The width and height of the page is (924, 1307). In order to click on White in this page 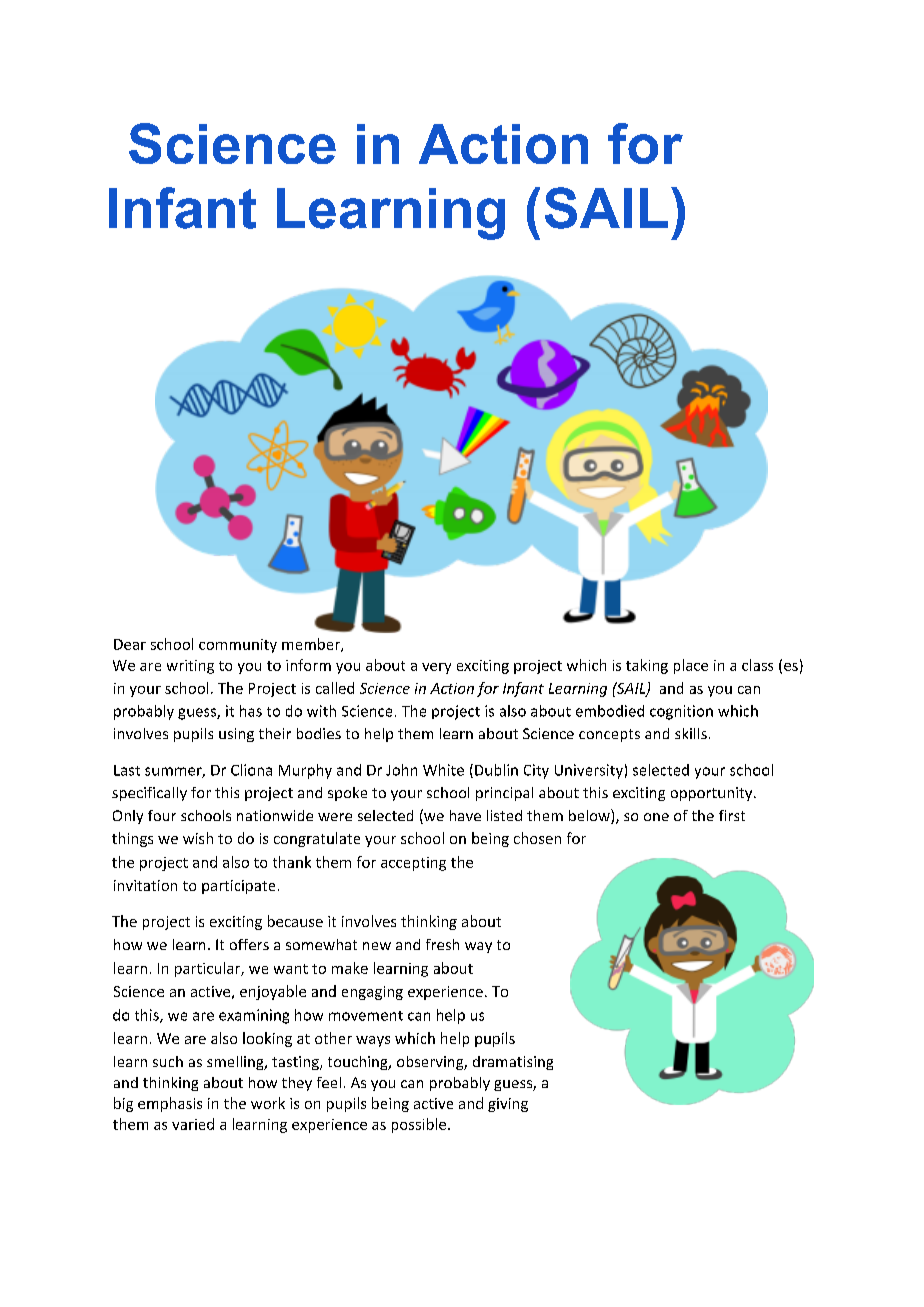, I will do `click(443, 770)`.
